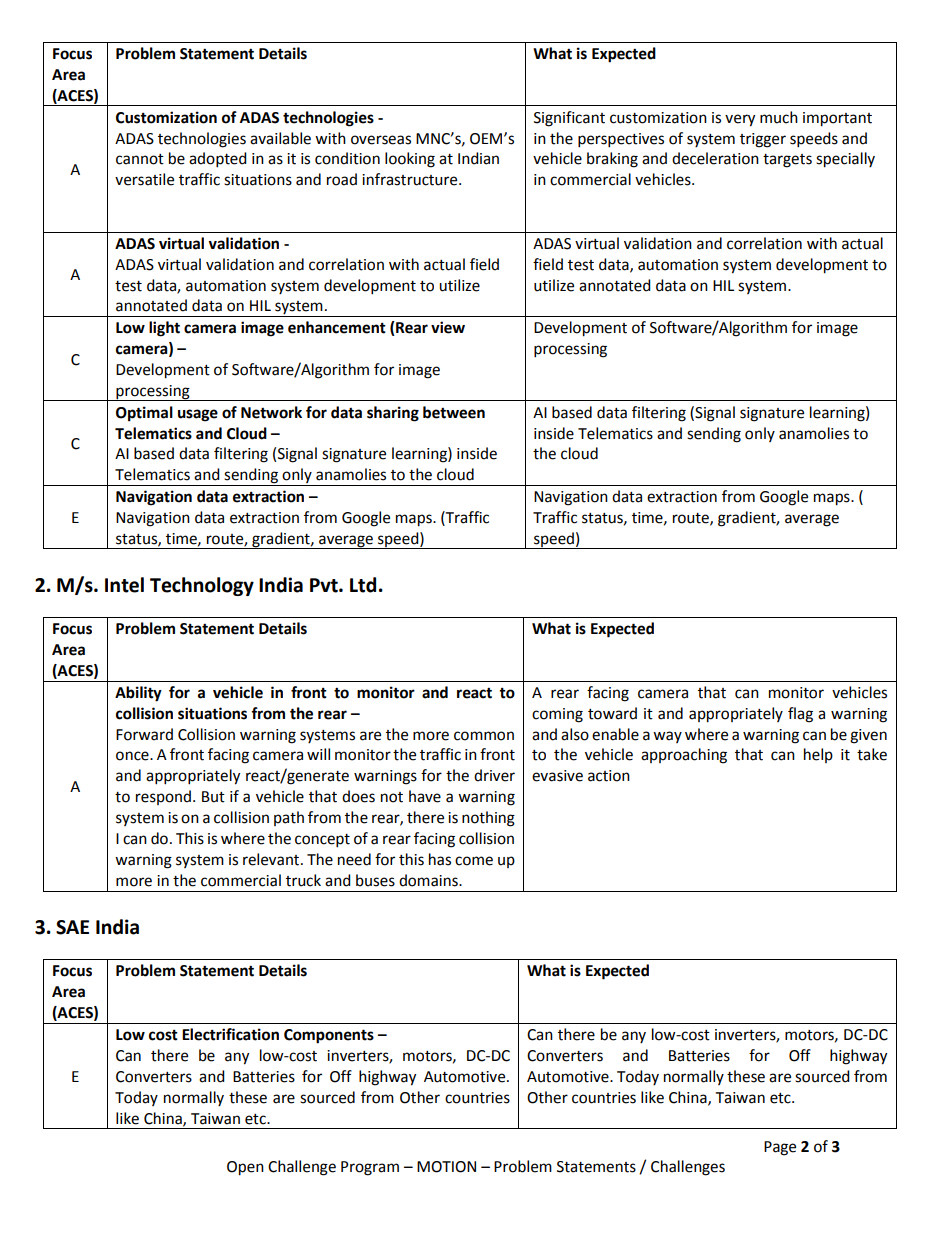 The height and width of the page is (1233, 952). I want to click on cannot, so click(140, 159).
